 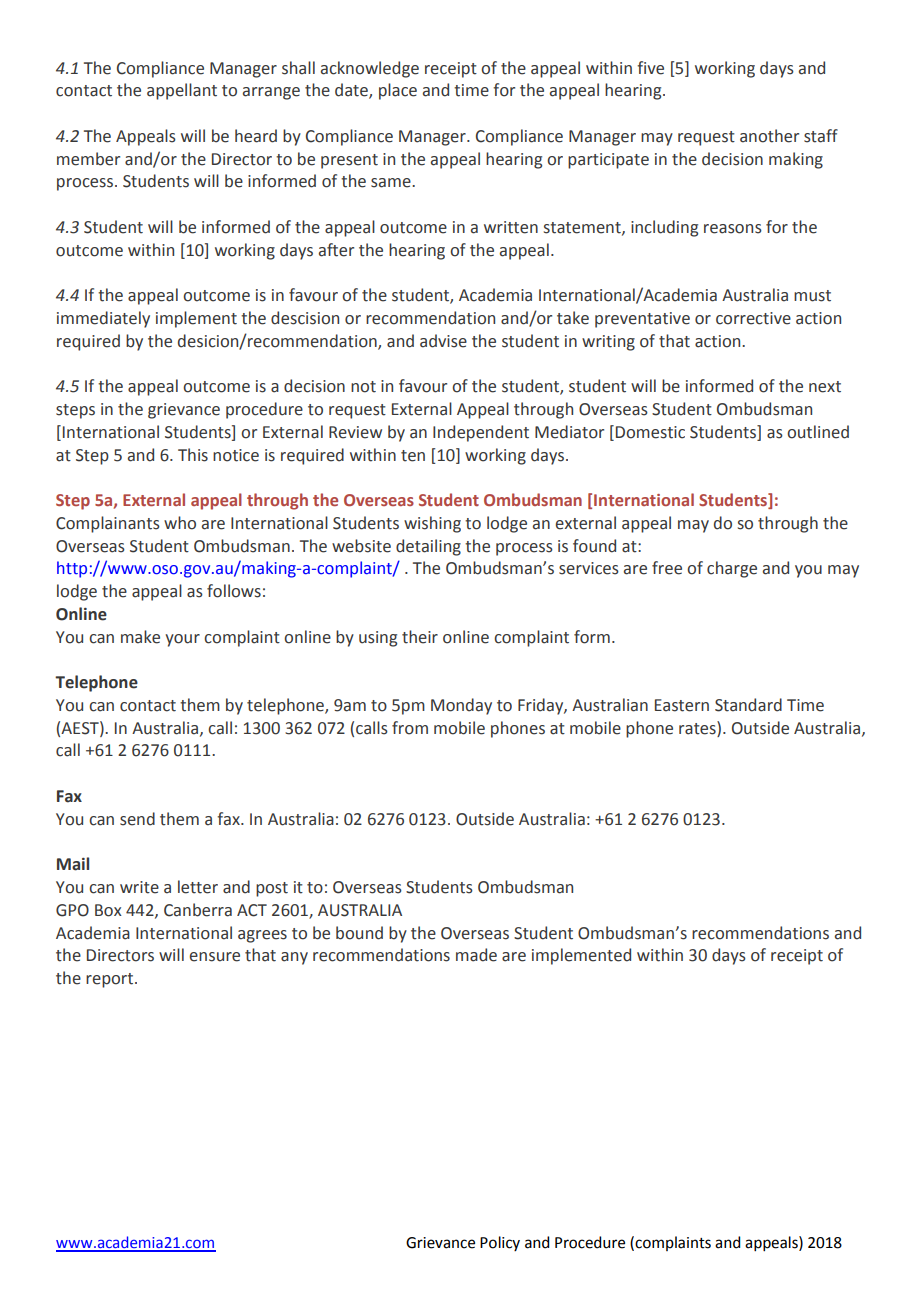 What do you see at coordinates (256, 136) in the page?
I see `heard` at bounding box center [256, 136].
